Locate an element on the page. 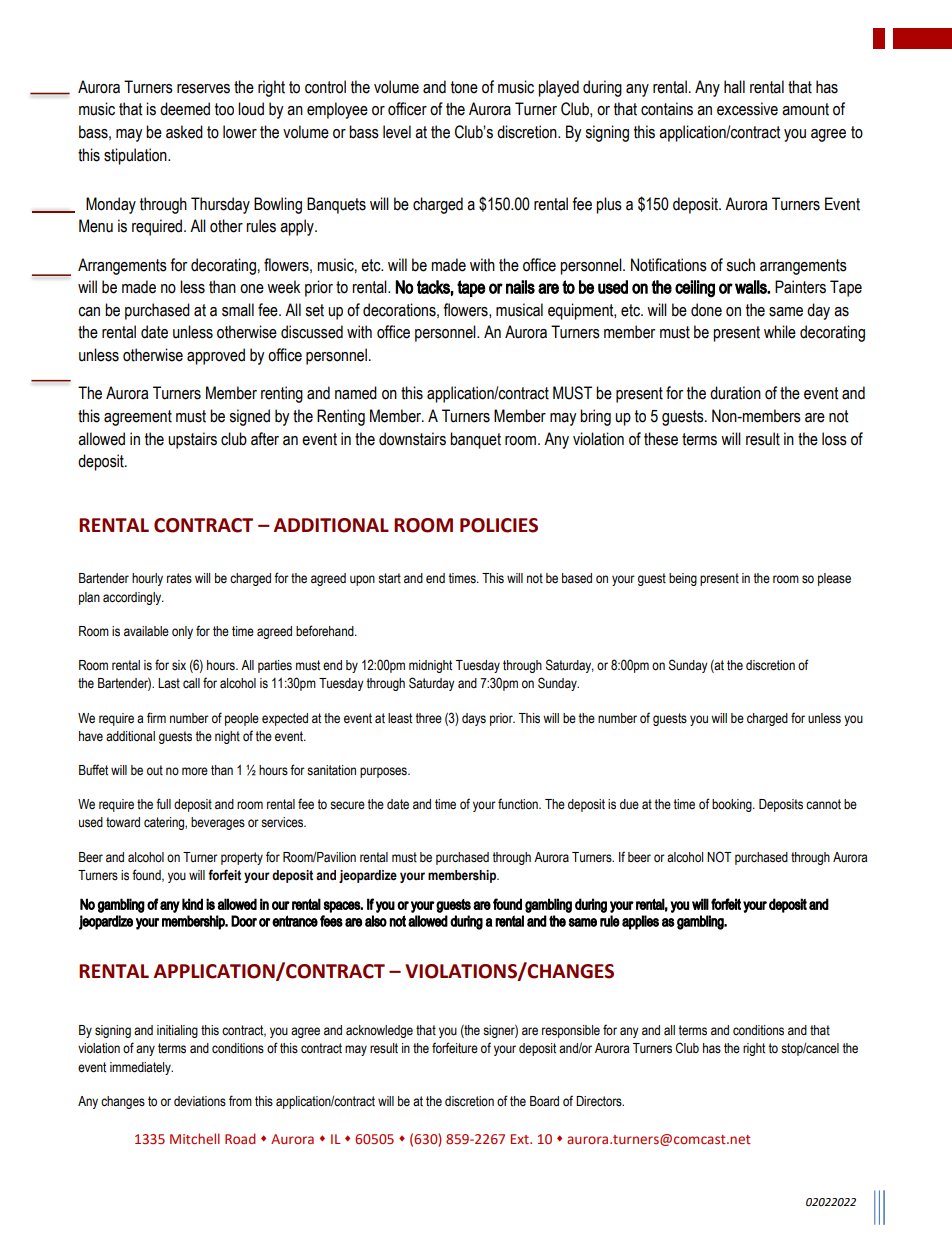 The image size is (952, 1233). Ext is located at coordinates (521, 1139).
